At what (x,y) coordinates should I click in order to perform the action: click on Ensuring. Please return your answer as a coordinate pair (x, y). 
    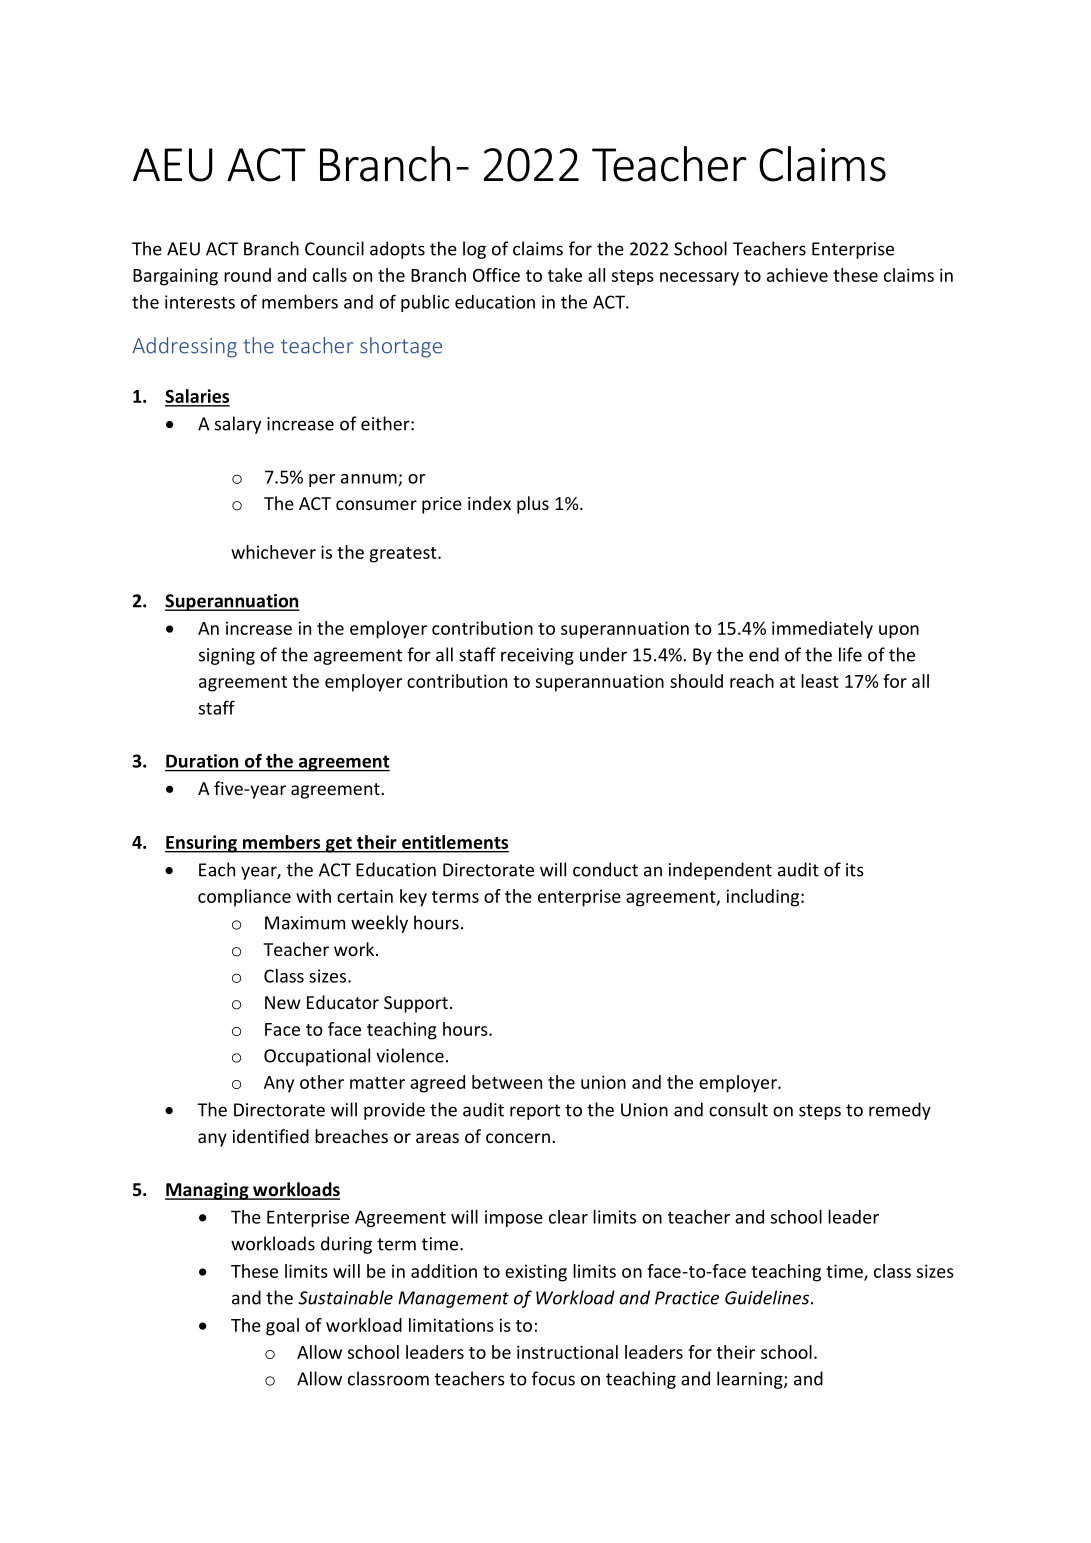
    Looking at the image, I should click on (202, 844).
